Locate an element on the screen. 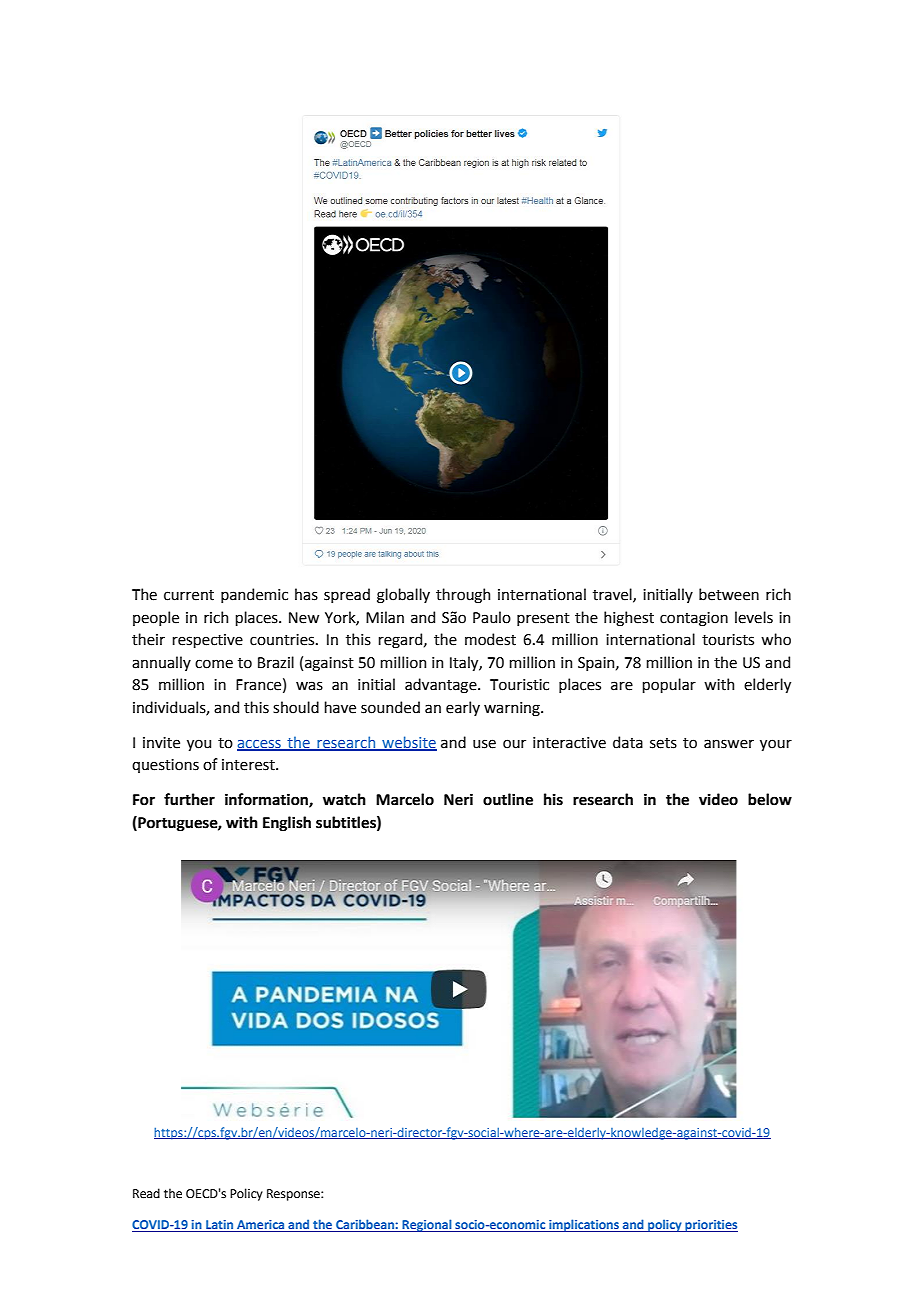 This screenshot has width=924, height=1308. contagion is located at coordinates (694, 619).
